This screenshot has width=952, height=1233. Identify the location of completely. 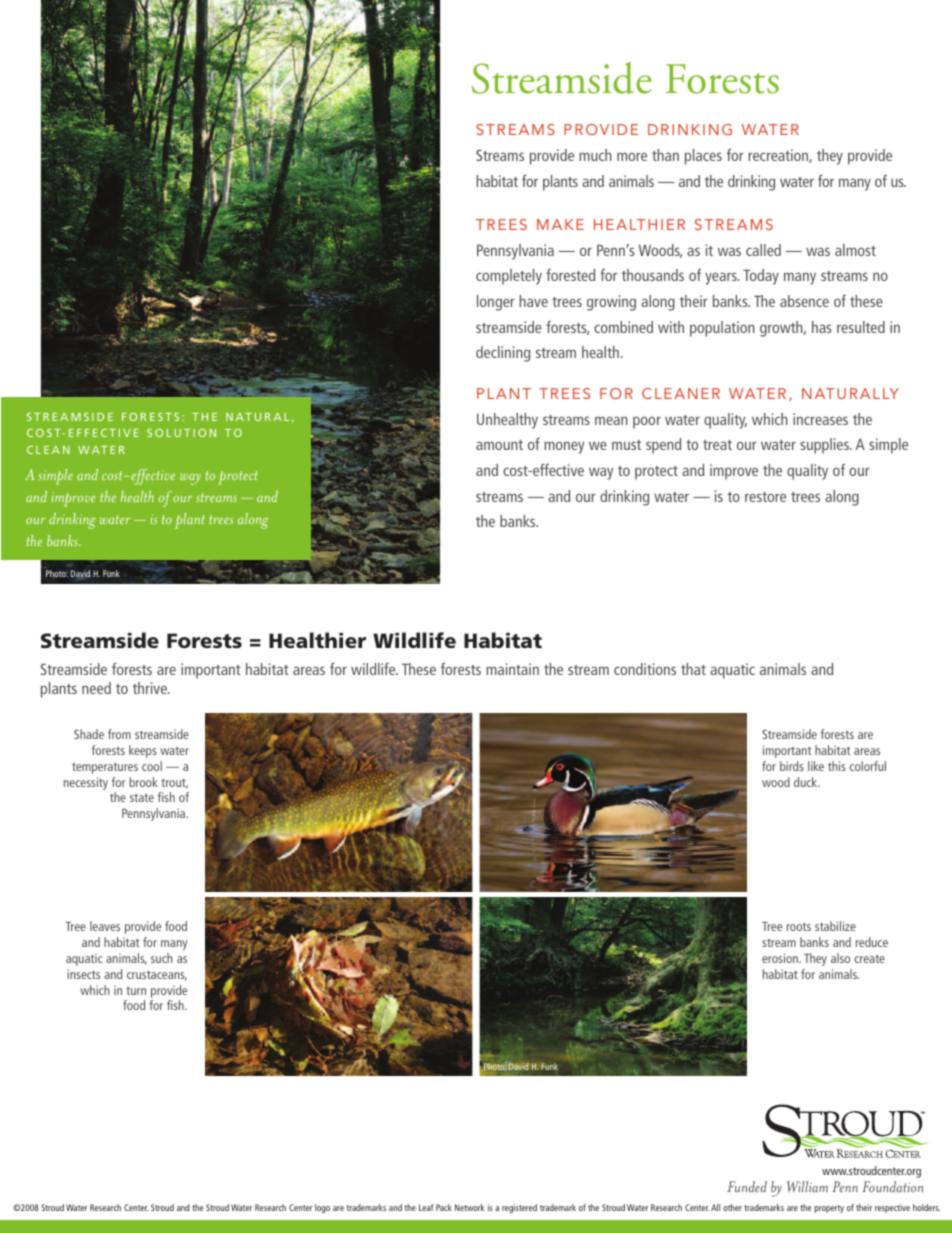
(509, 277).
